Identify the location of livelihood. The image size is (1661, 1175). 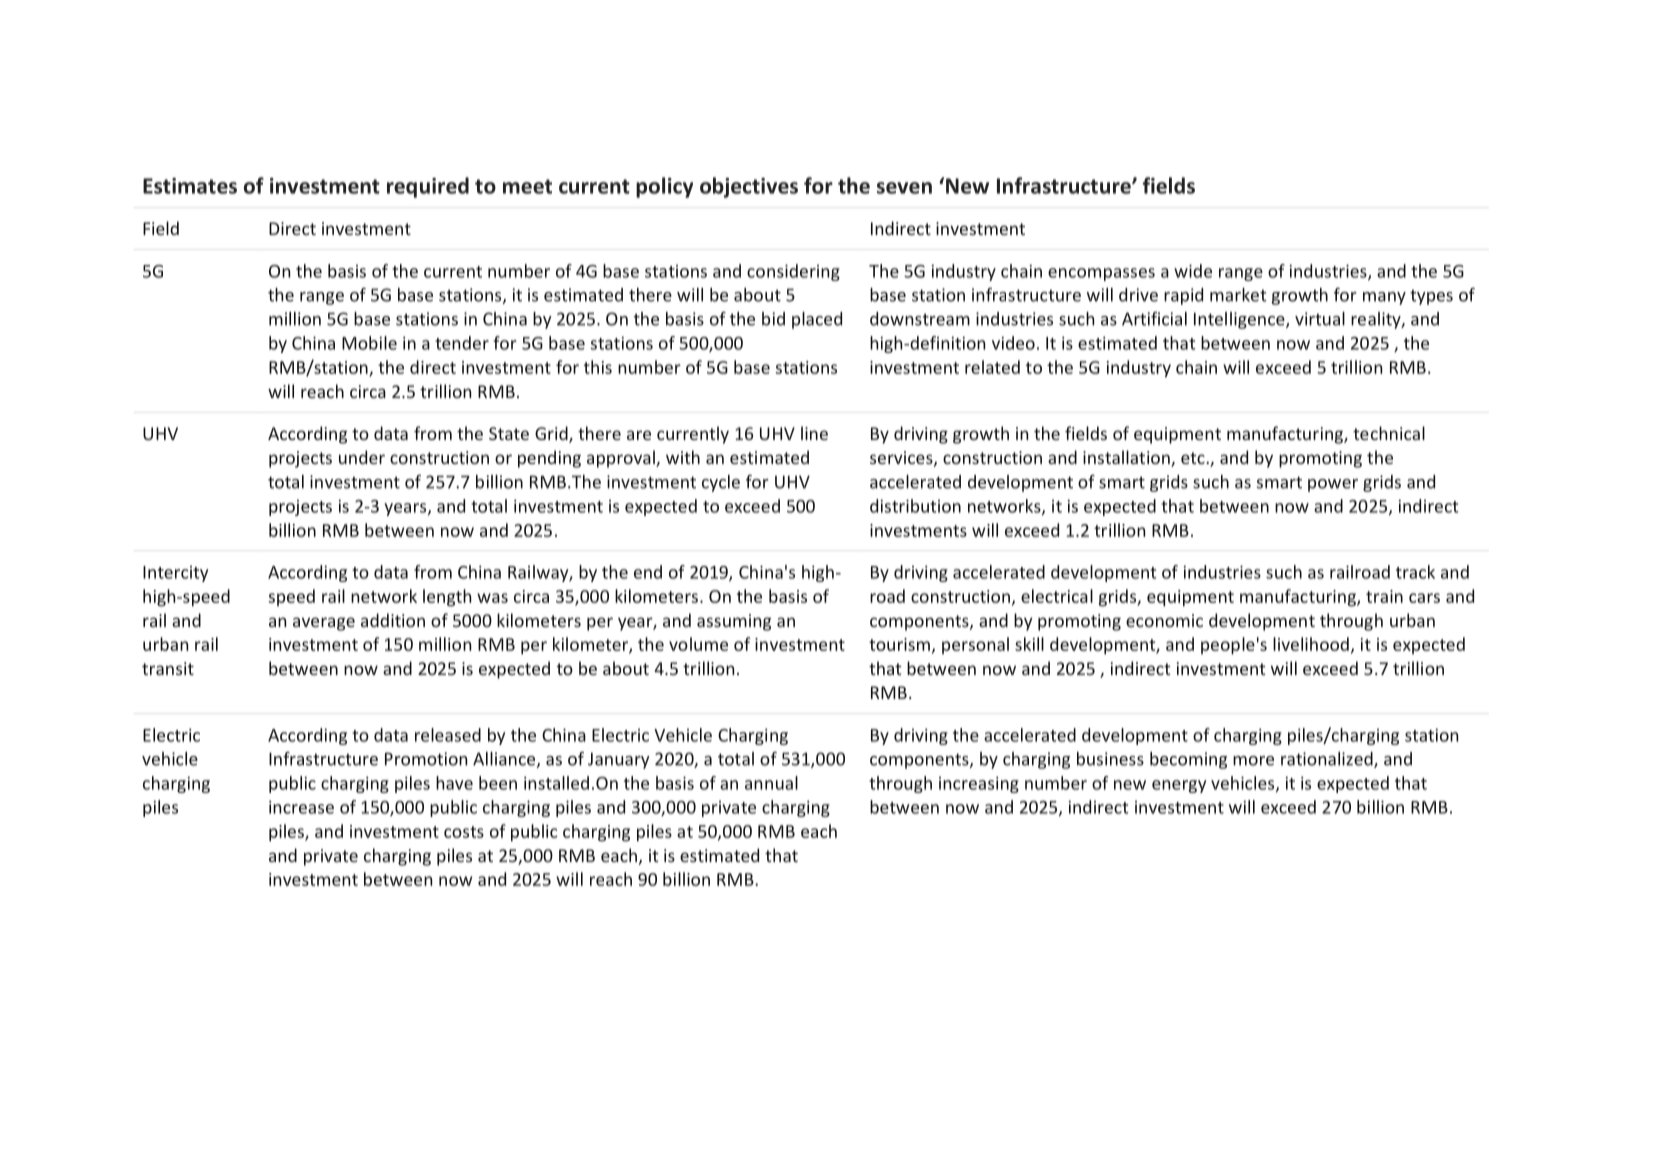
(1311, 644).
